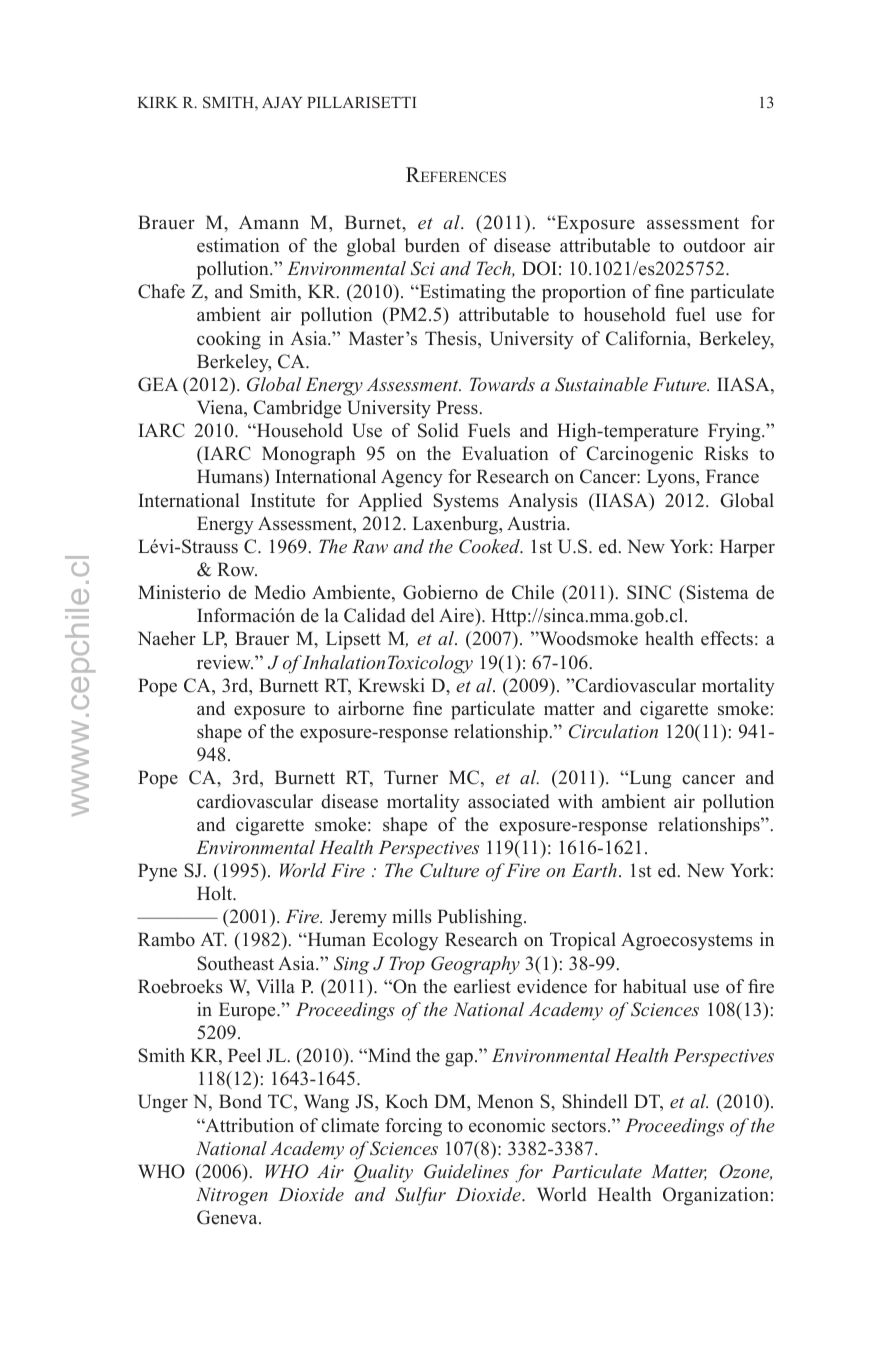  I want to click on Nitrogen, so click(232, 1196).
